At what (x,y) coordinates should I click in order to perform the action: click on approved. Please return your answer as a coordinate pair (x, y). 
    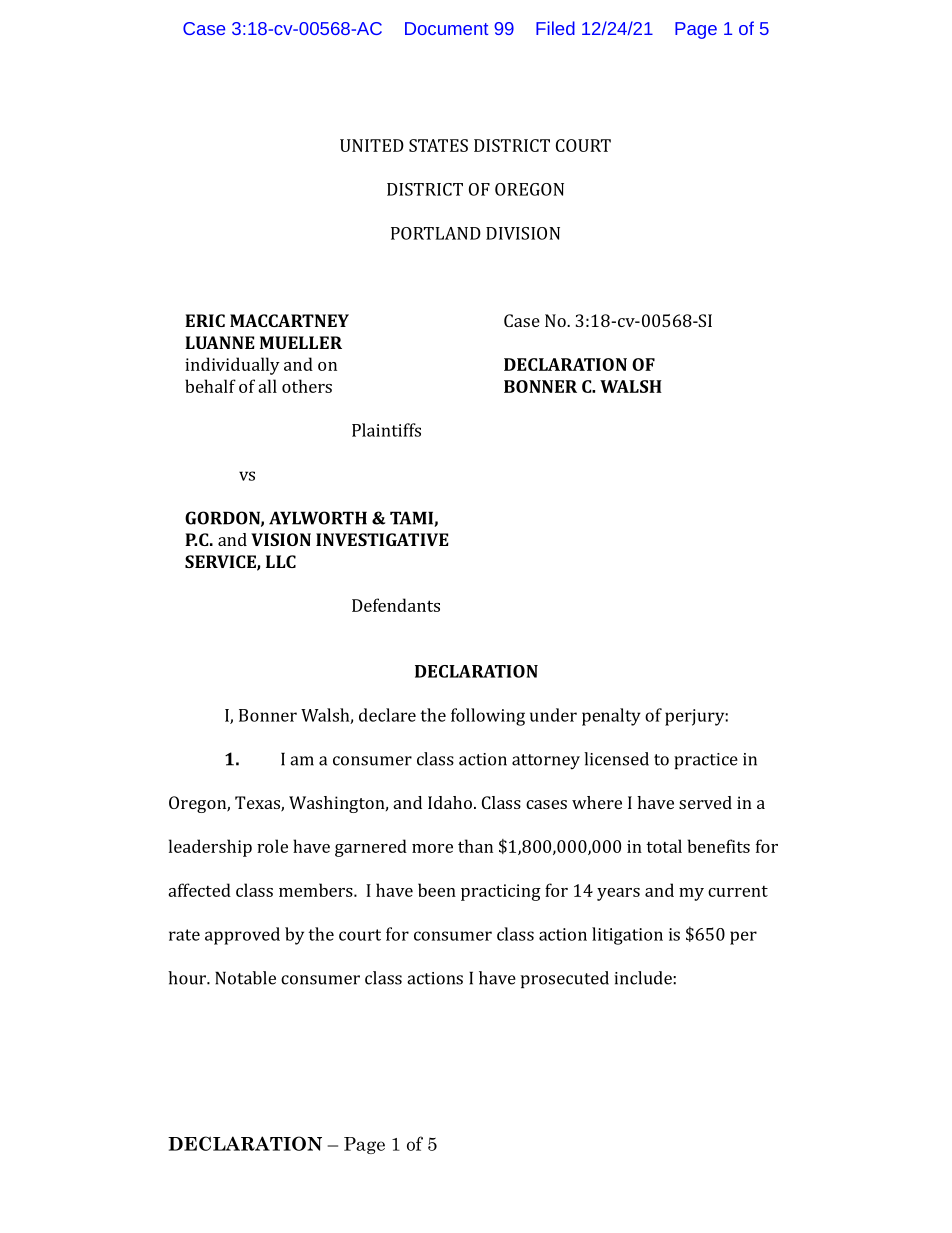
    Looking at the image, I should click on (242, 936).
